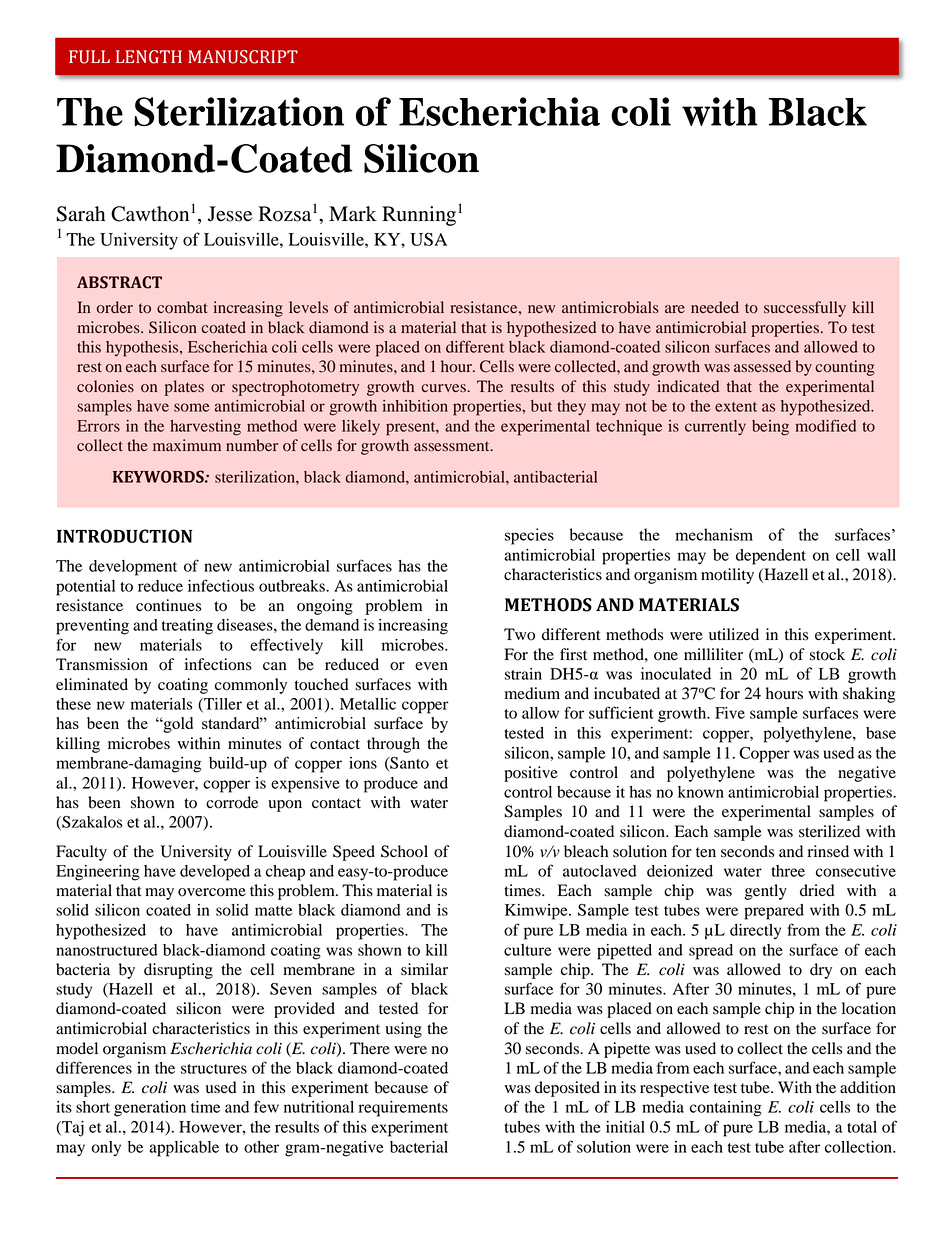  I want to click on continues, so click(168, 605).
